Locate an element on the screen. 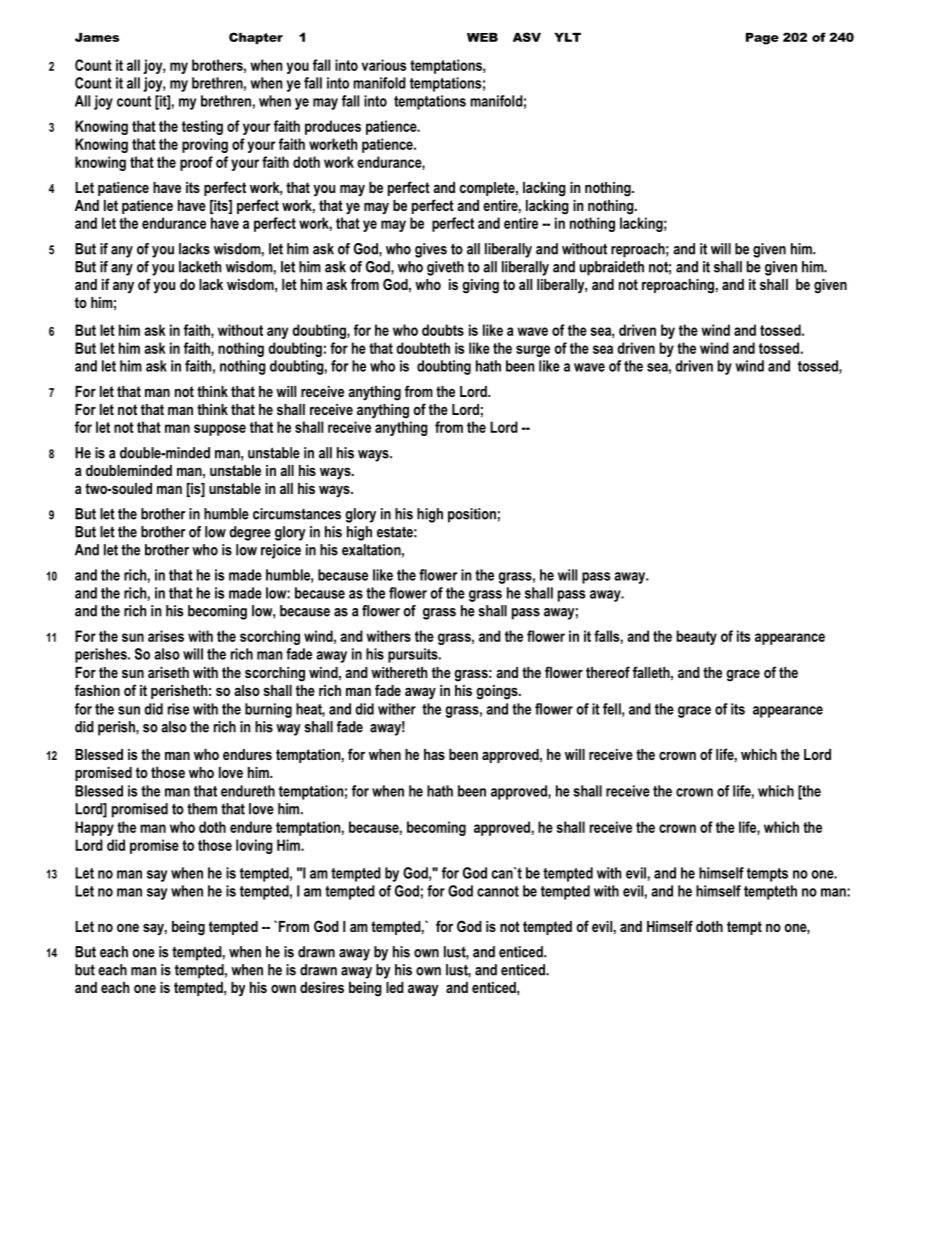 This screenshot has height=1233, width=952. burning is located at coordinates (268, 710).
